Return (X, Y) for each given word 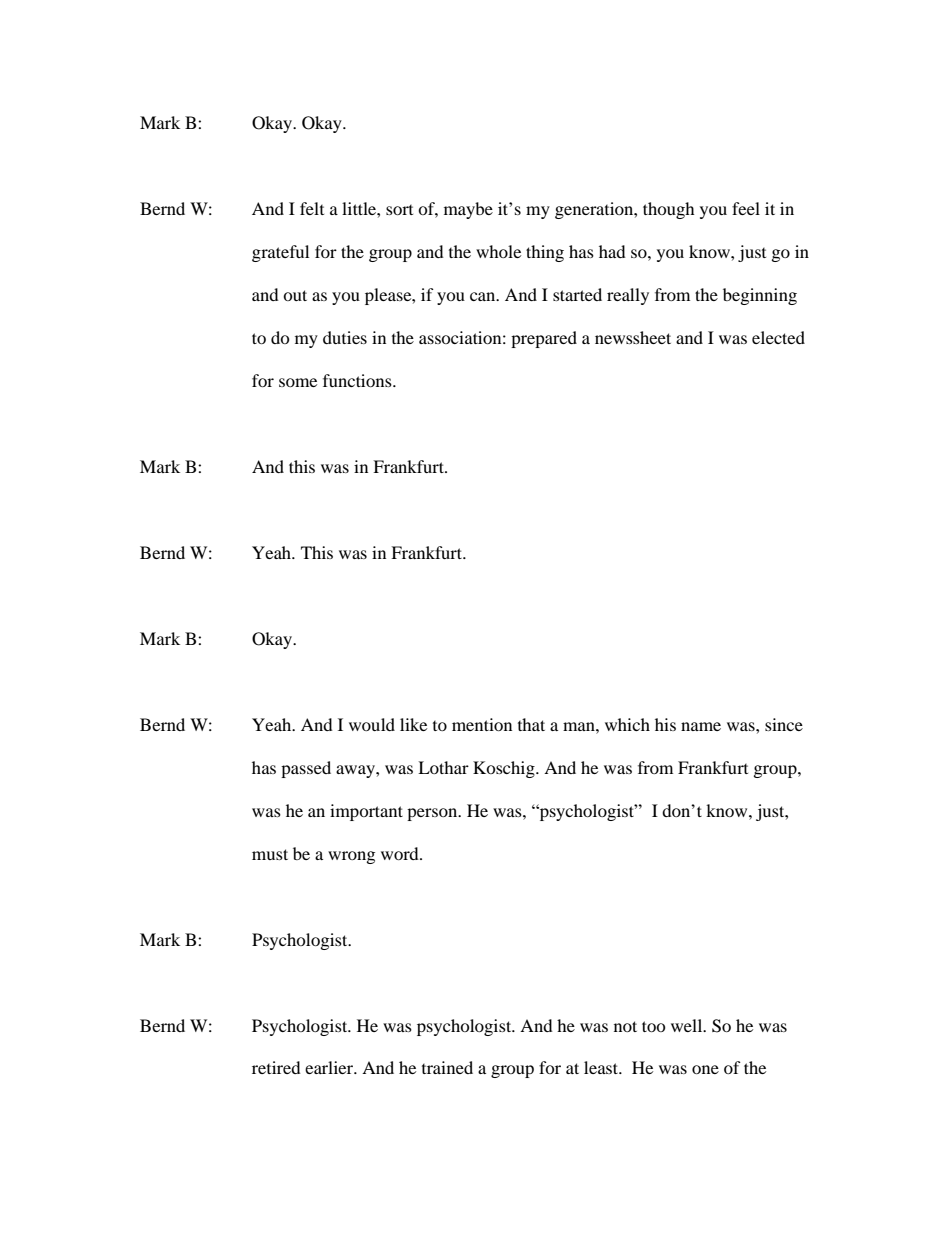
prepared (544, 339)
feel (746, 208)
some (298, 382)
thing (545, 253)
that (531, 724)
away (356, 771)
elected (778, 337)
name (701, 726)
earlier (330, 1067)
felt (312, 208)
